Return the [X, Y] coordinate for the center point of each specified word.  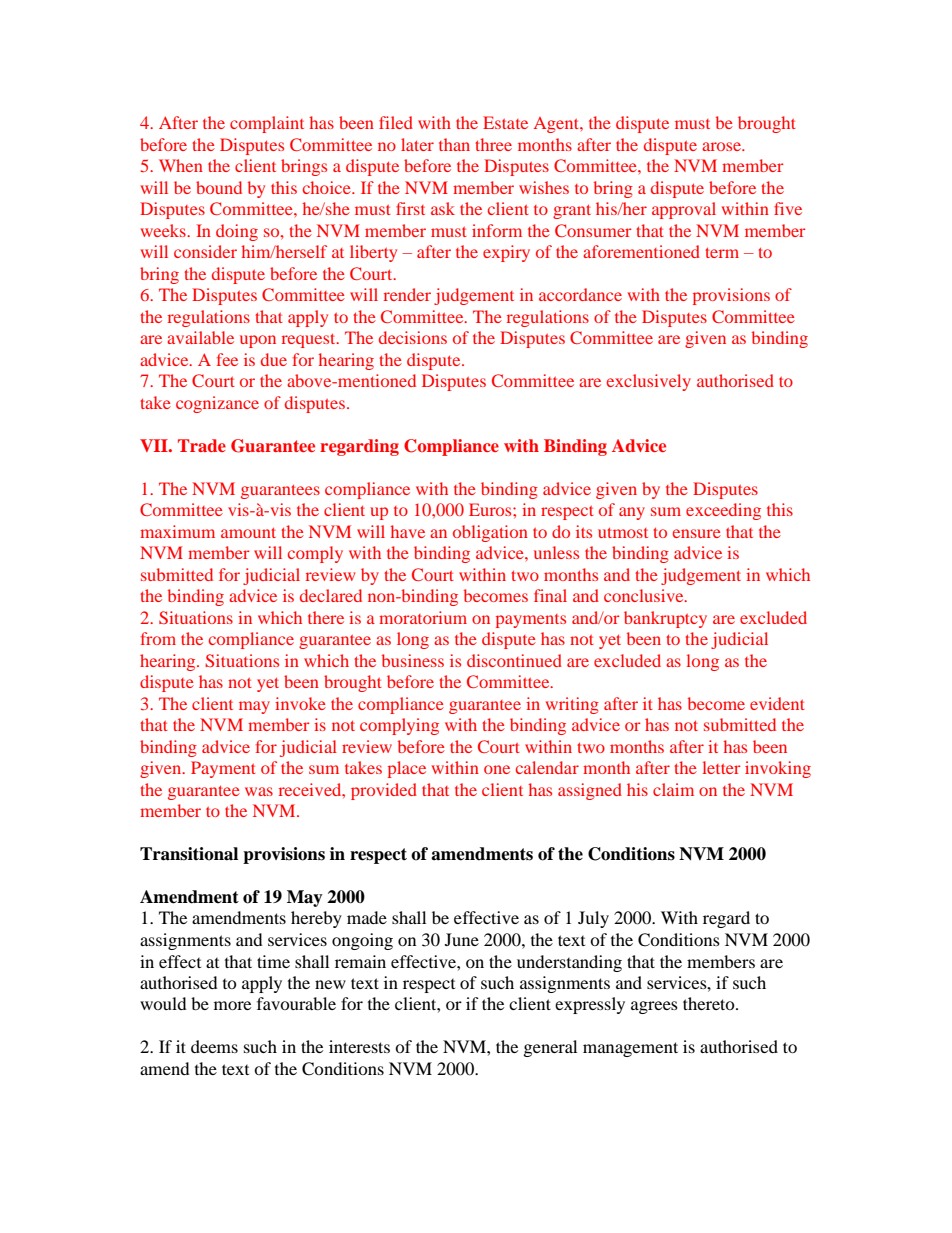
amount [248, 533]
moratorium [423, 617]
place [407, 769]
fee [227, 359]
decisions [413, 337]
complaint [267, 124]
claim [673, 789]
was [259, 791]
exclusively [649, 382]
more [232, 1005]
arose [723, 146]
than [454, 144]
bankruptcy [665, 619]
